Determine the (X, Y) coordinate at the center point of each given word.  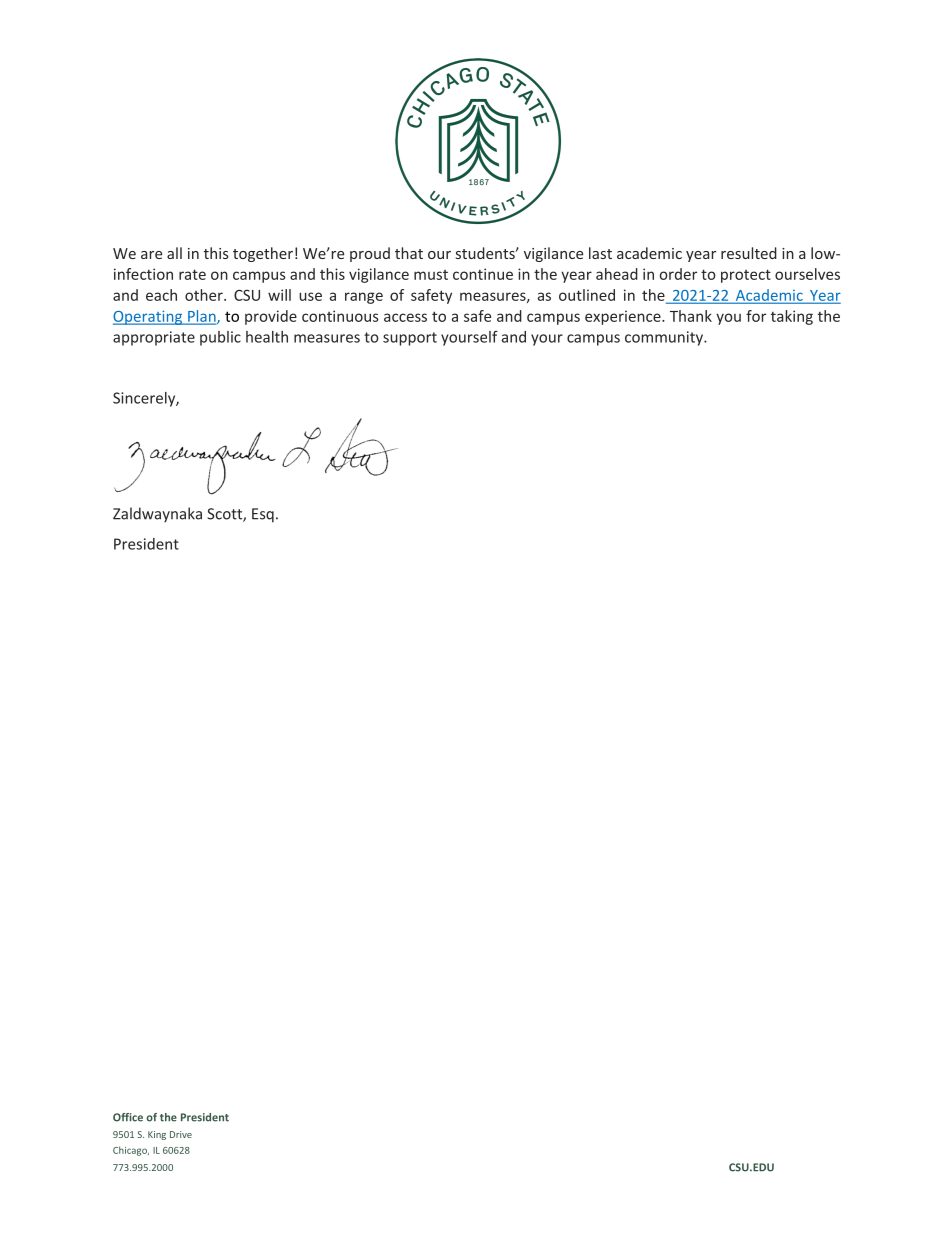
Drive (181, 1134)
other (205, 295)
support (410, 339)
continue (483, 274)
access (405, 317)
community (665, 338)
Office (128, 1117)
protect (746, 276)
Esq (263, 515)
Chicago (131, 1151)
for (756, 316)
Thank (691, 316)
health (267, 337)
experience (624, 317)
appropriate (154, 338)
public (220, 338)
